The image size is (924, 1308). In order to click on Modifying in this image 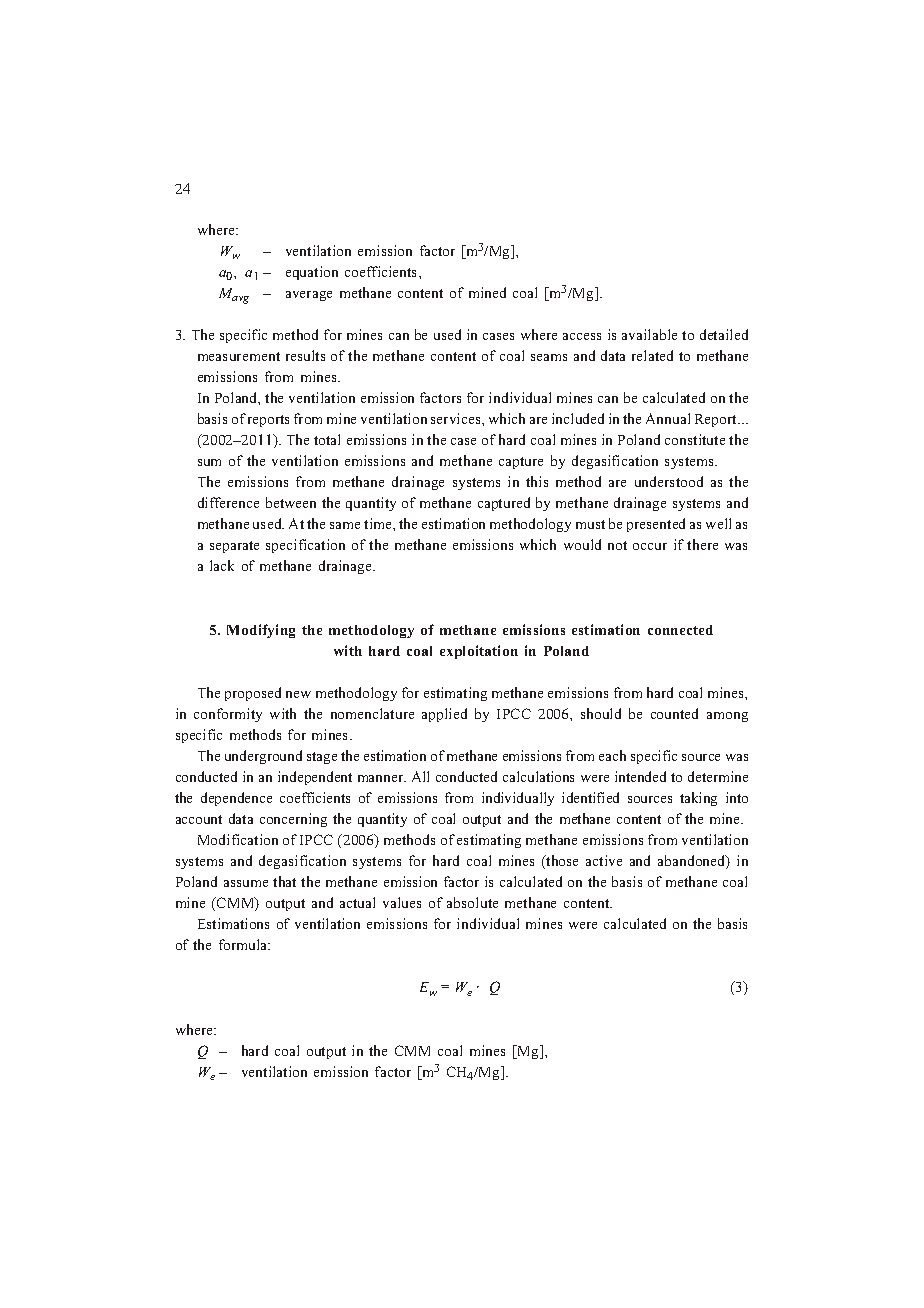, I will do `click(261, 631)`.
